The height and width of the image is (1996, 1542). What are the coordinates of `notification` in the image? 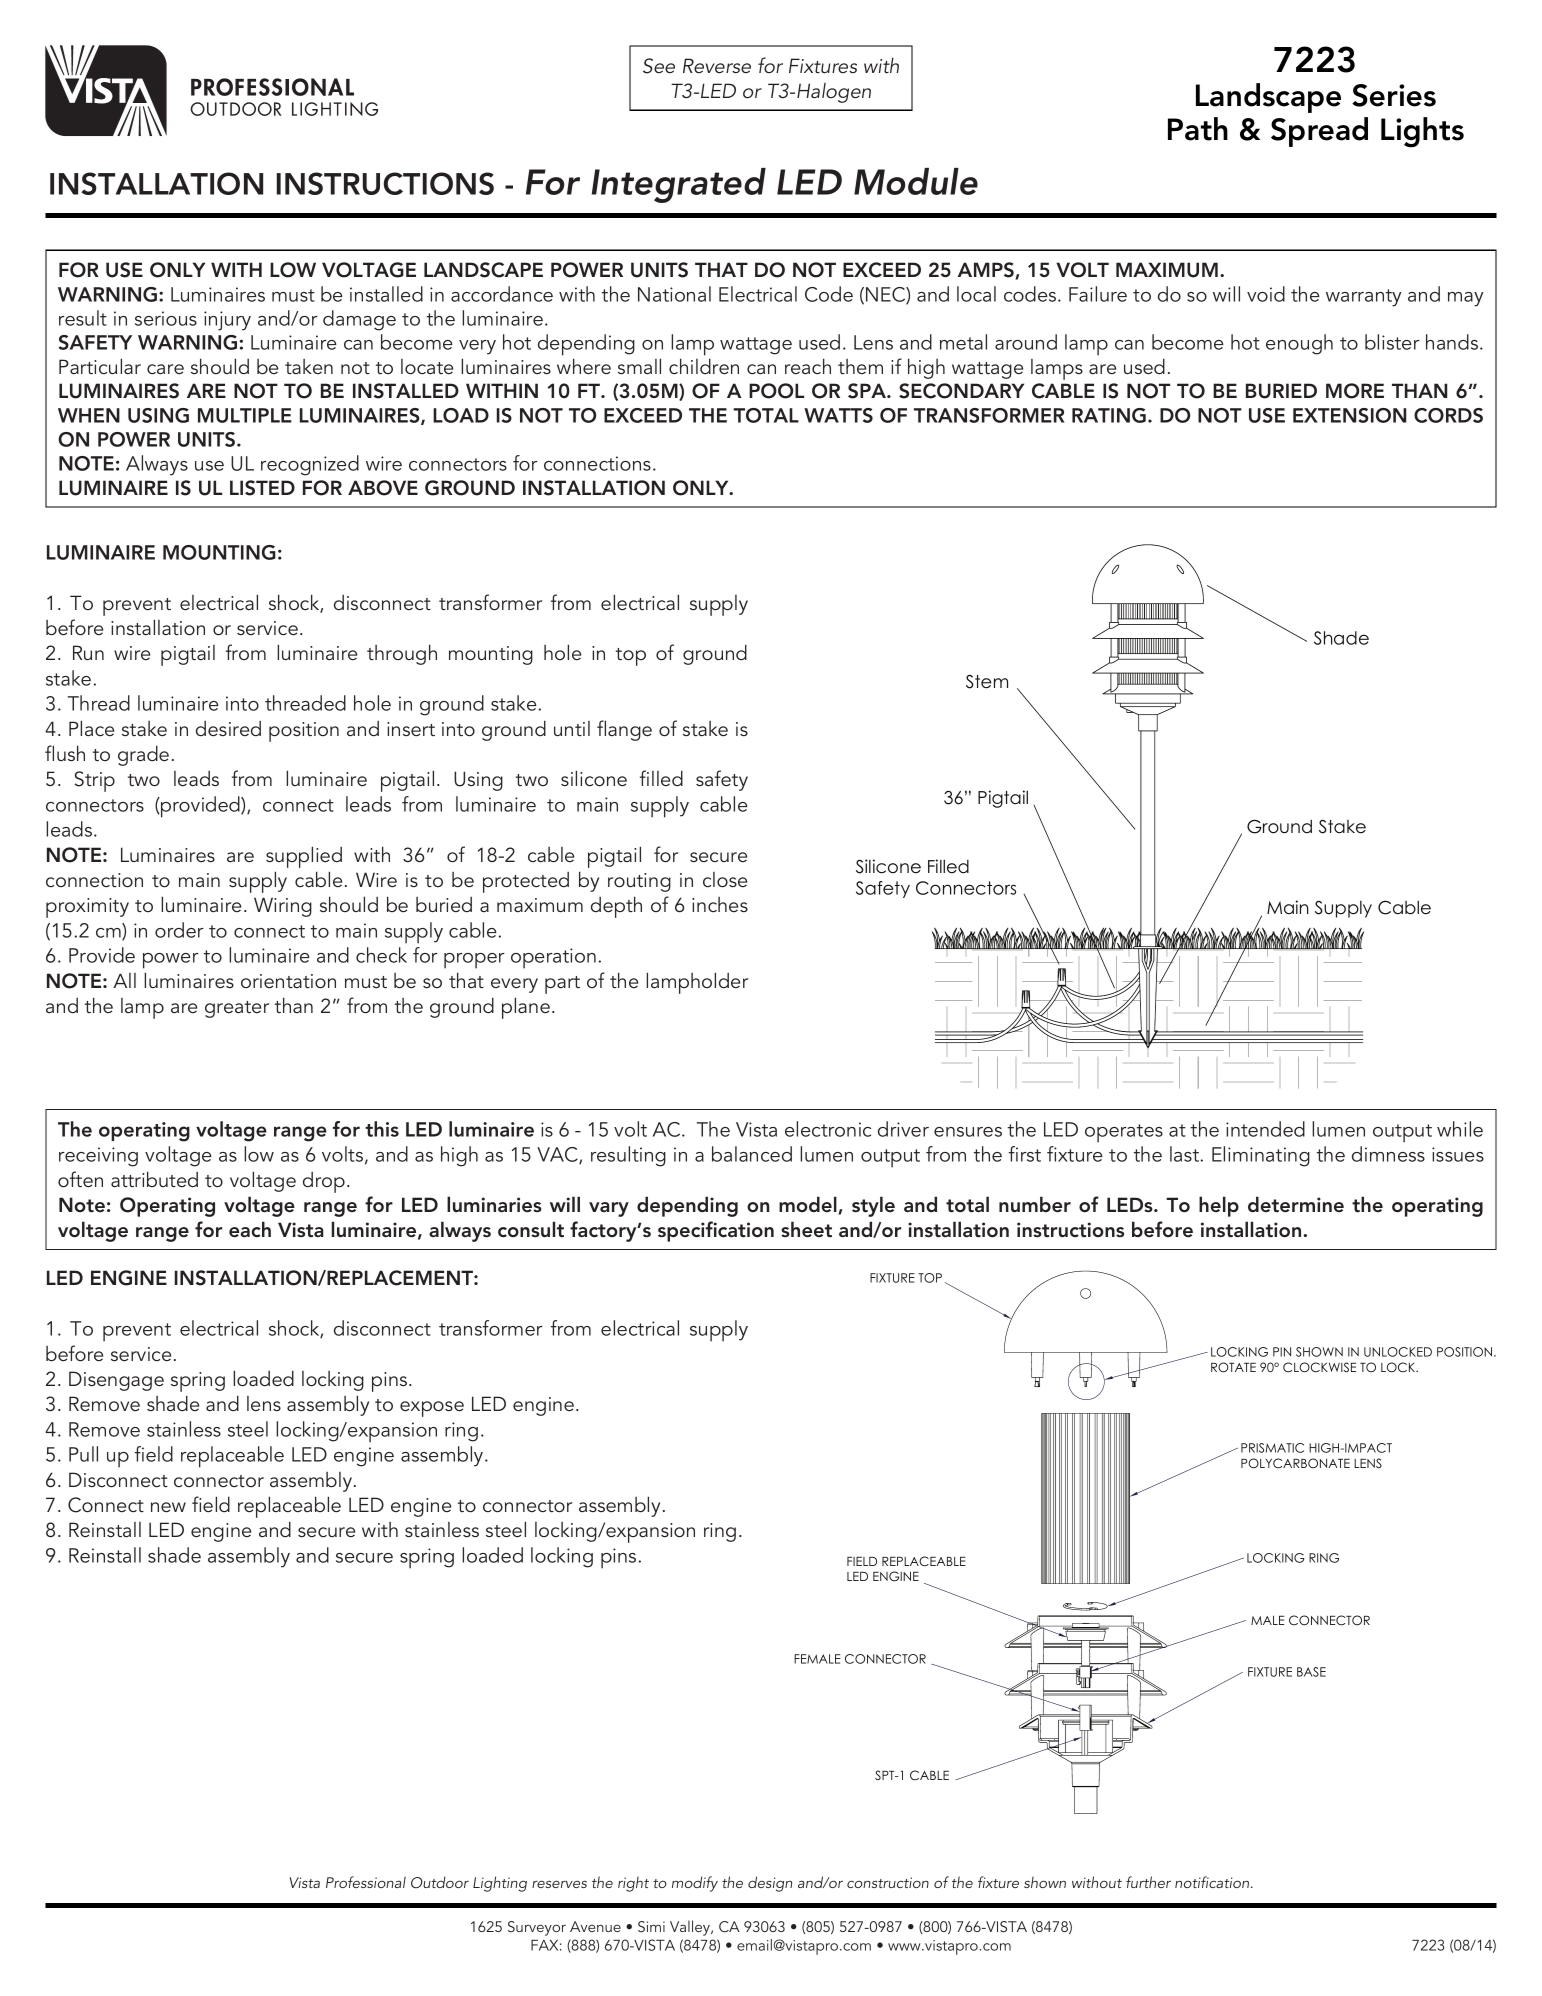 It's located at (1213, 1882).
